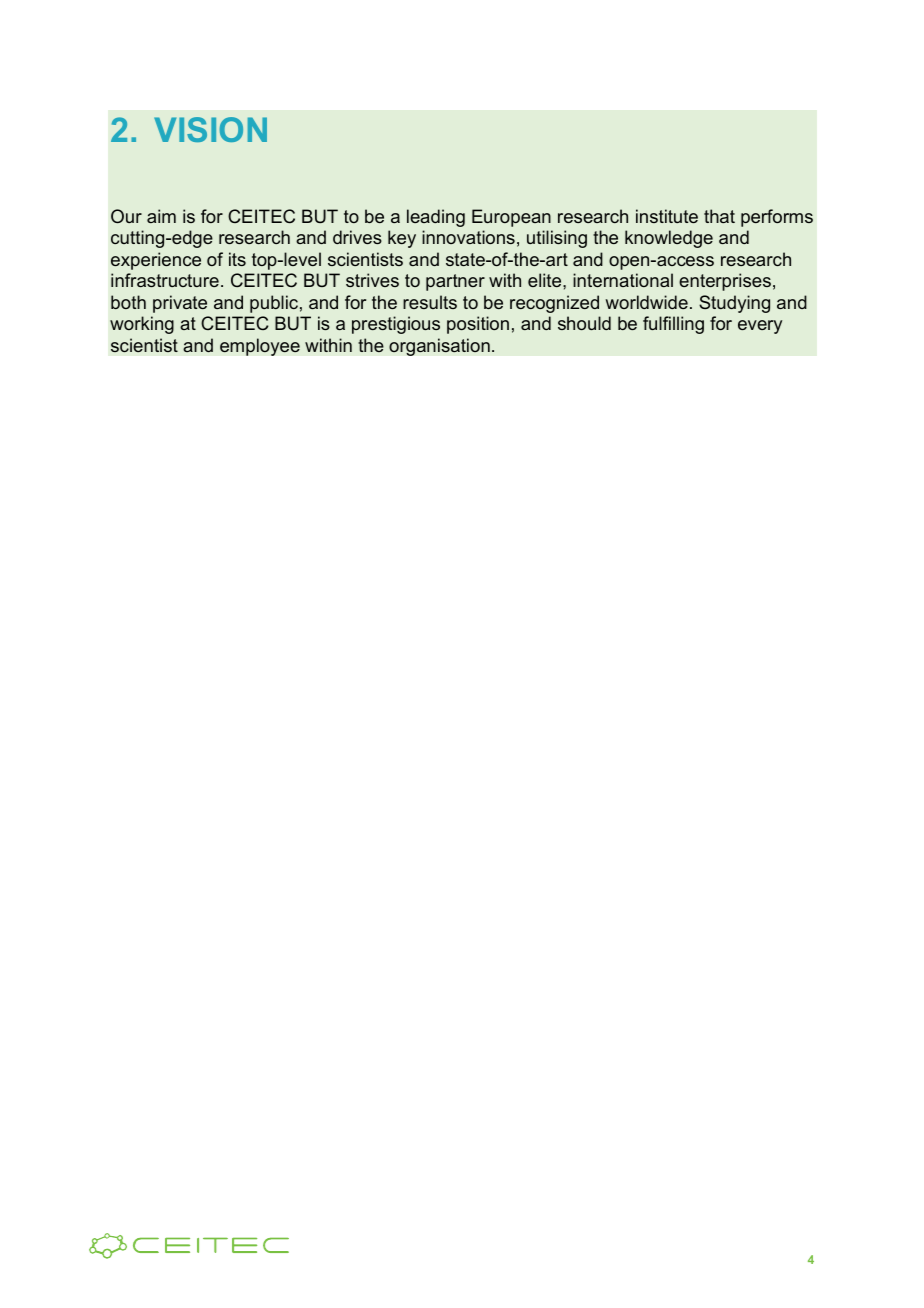 This image has width=924, height=1308. What do you see at coordinates (439, 347) in the image?
I see `organisation` at bounding box center [439, 347].
